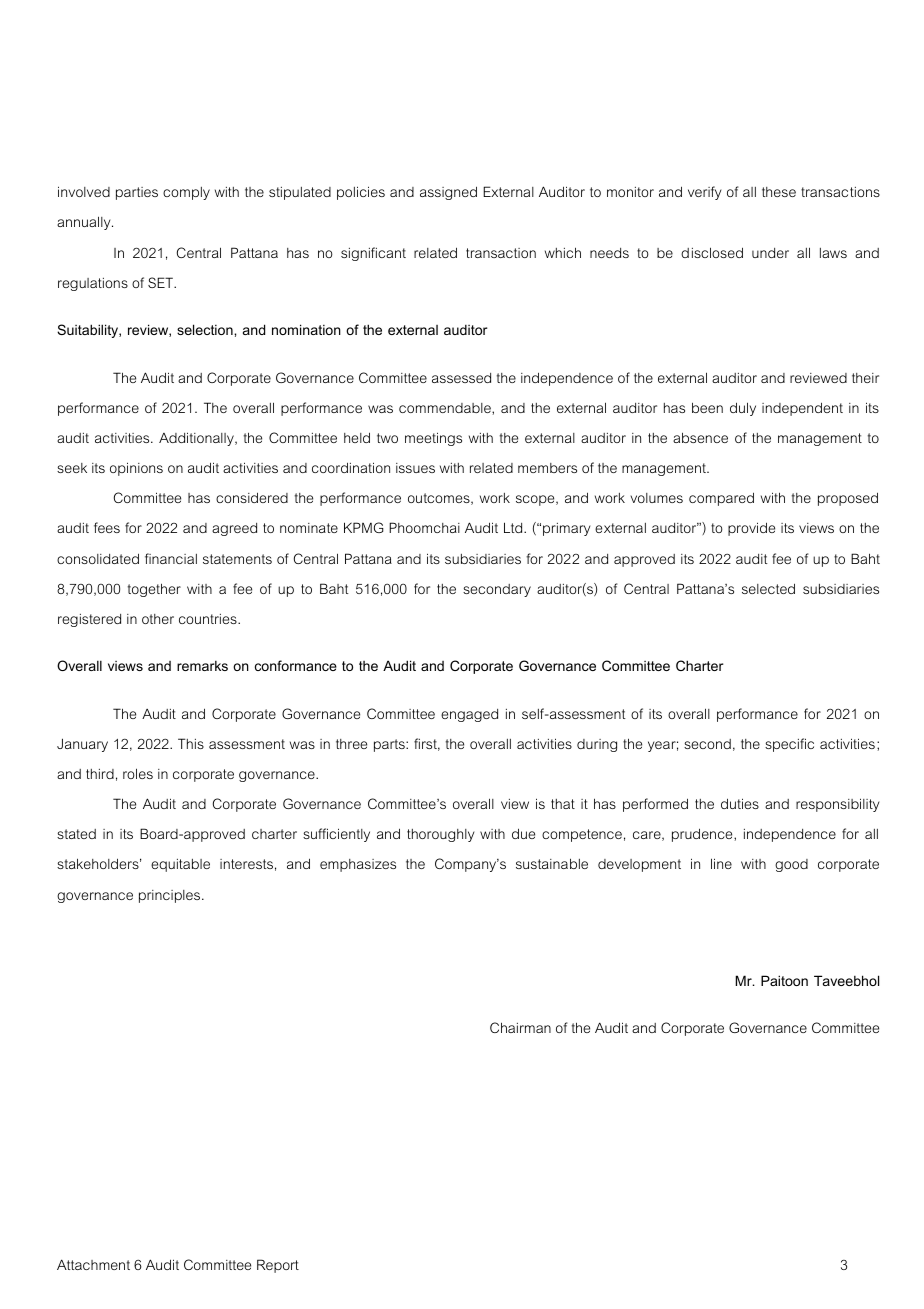 The width and height of the screenshot is (924, 1309). What do you see at coordinates (469, 715) in the screenshot?
I see `engaged` at bounding box center [469, 715].
